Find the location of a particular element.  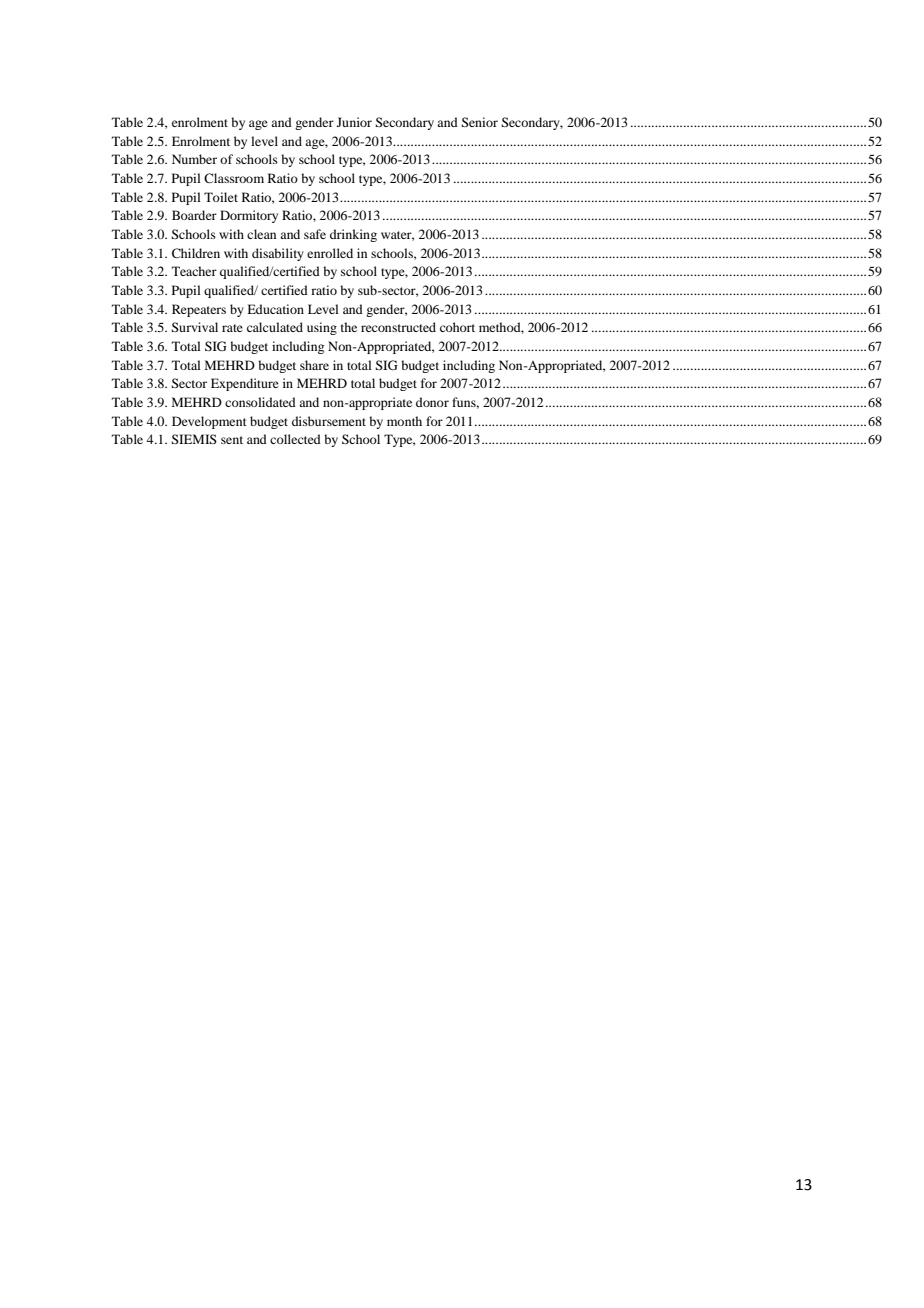

Junior is located at coordinates (354, 122).
